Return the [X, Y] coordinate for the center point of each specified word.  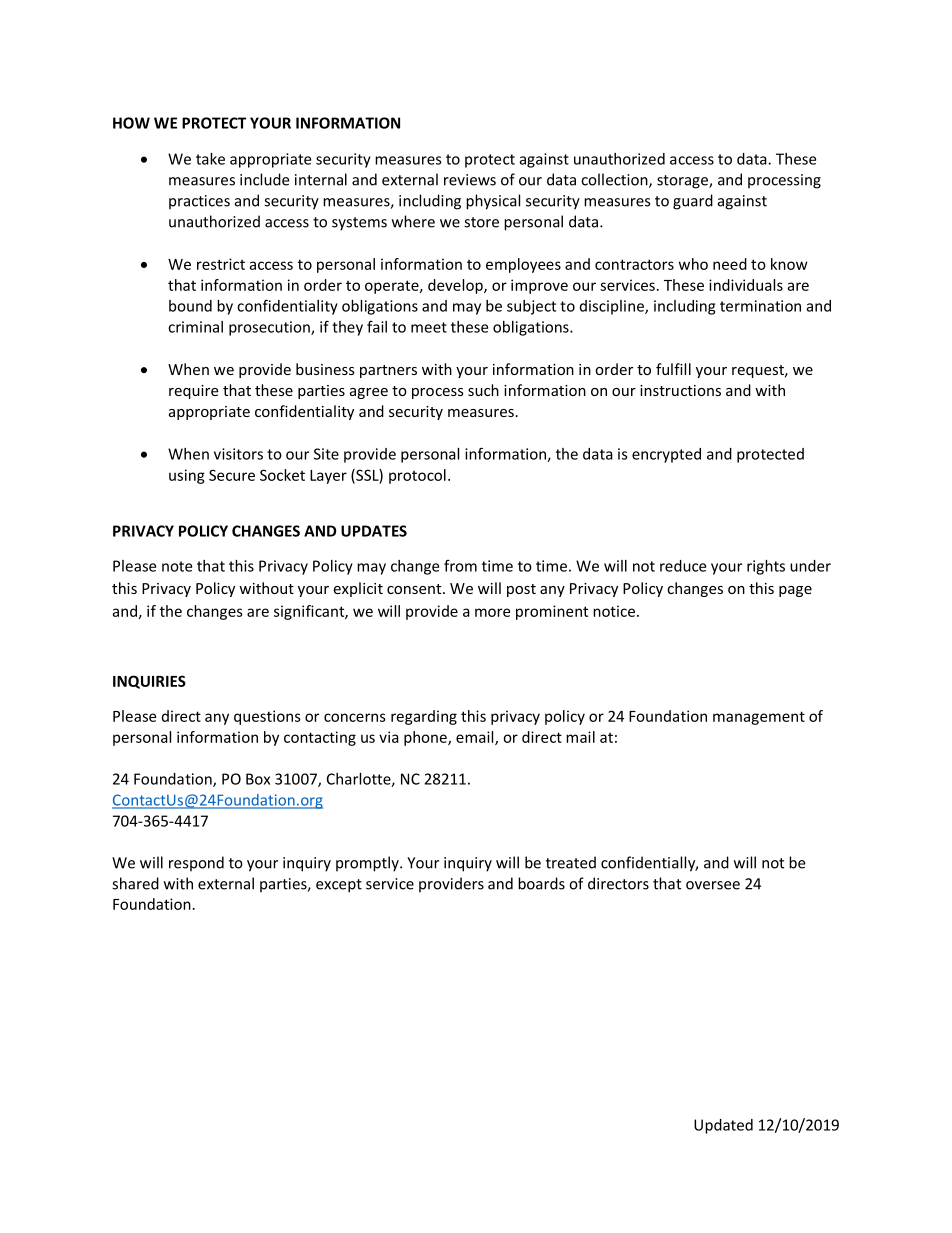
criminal [195, 327]
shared [135, 883]
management [759, 718]
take [210, 159]
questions [267, 717]
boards [541, 883]
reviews [470, 180]
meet [429, 327]
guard [693, 202]
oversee [713, 885]
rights [766, 567]
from [460, 565]
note [177, 566]
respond [196, 864]
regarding [424, 717]
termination [760, 306]
